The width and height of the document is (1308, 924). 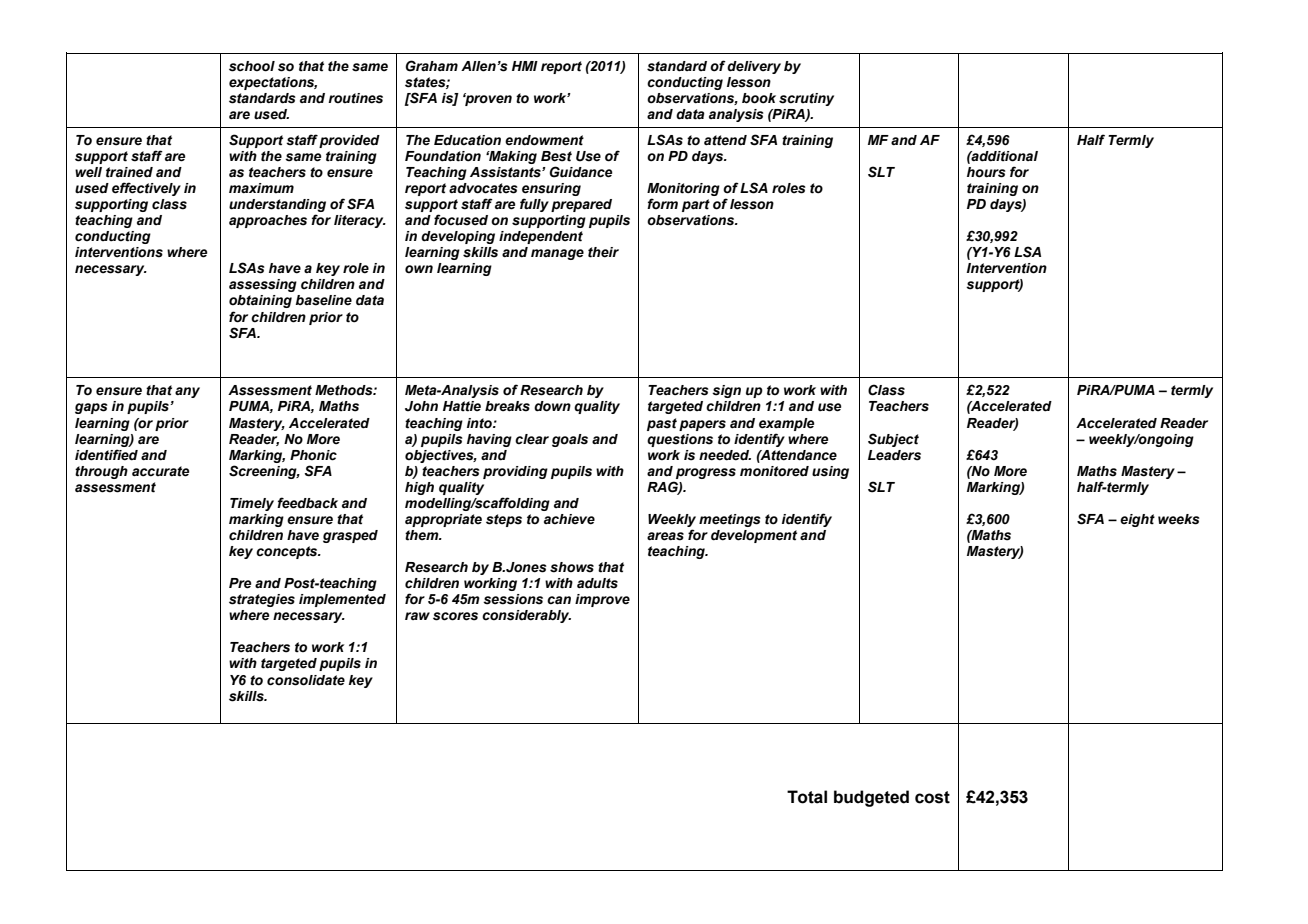 I want to click on past, so click(x=662, y=424).
